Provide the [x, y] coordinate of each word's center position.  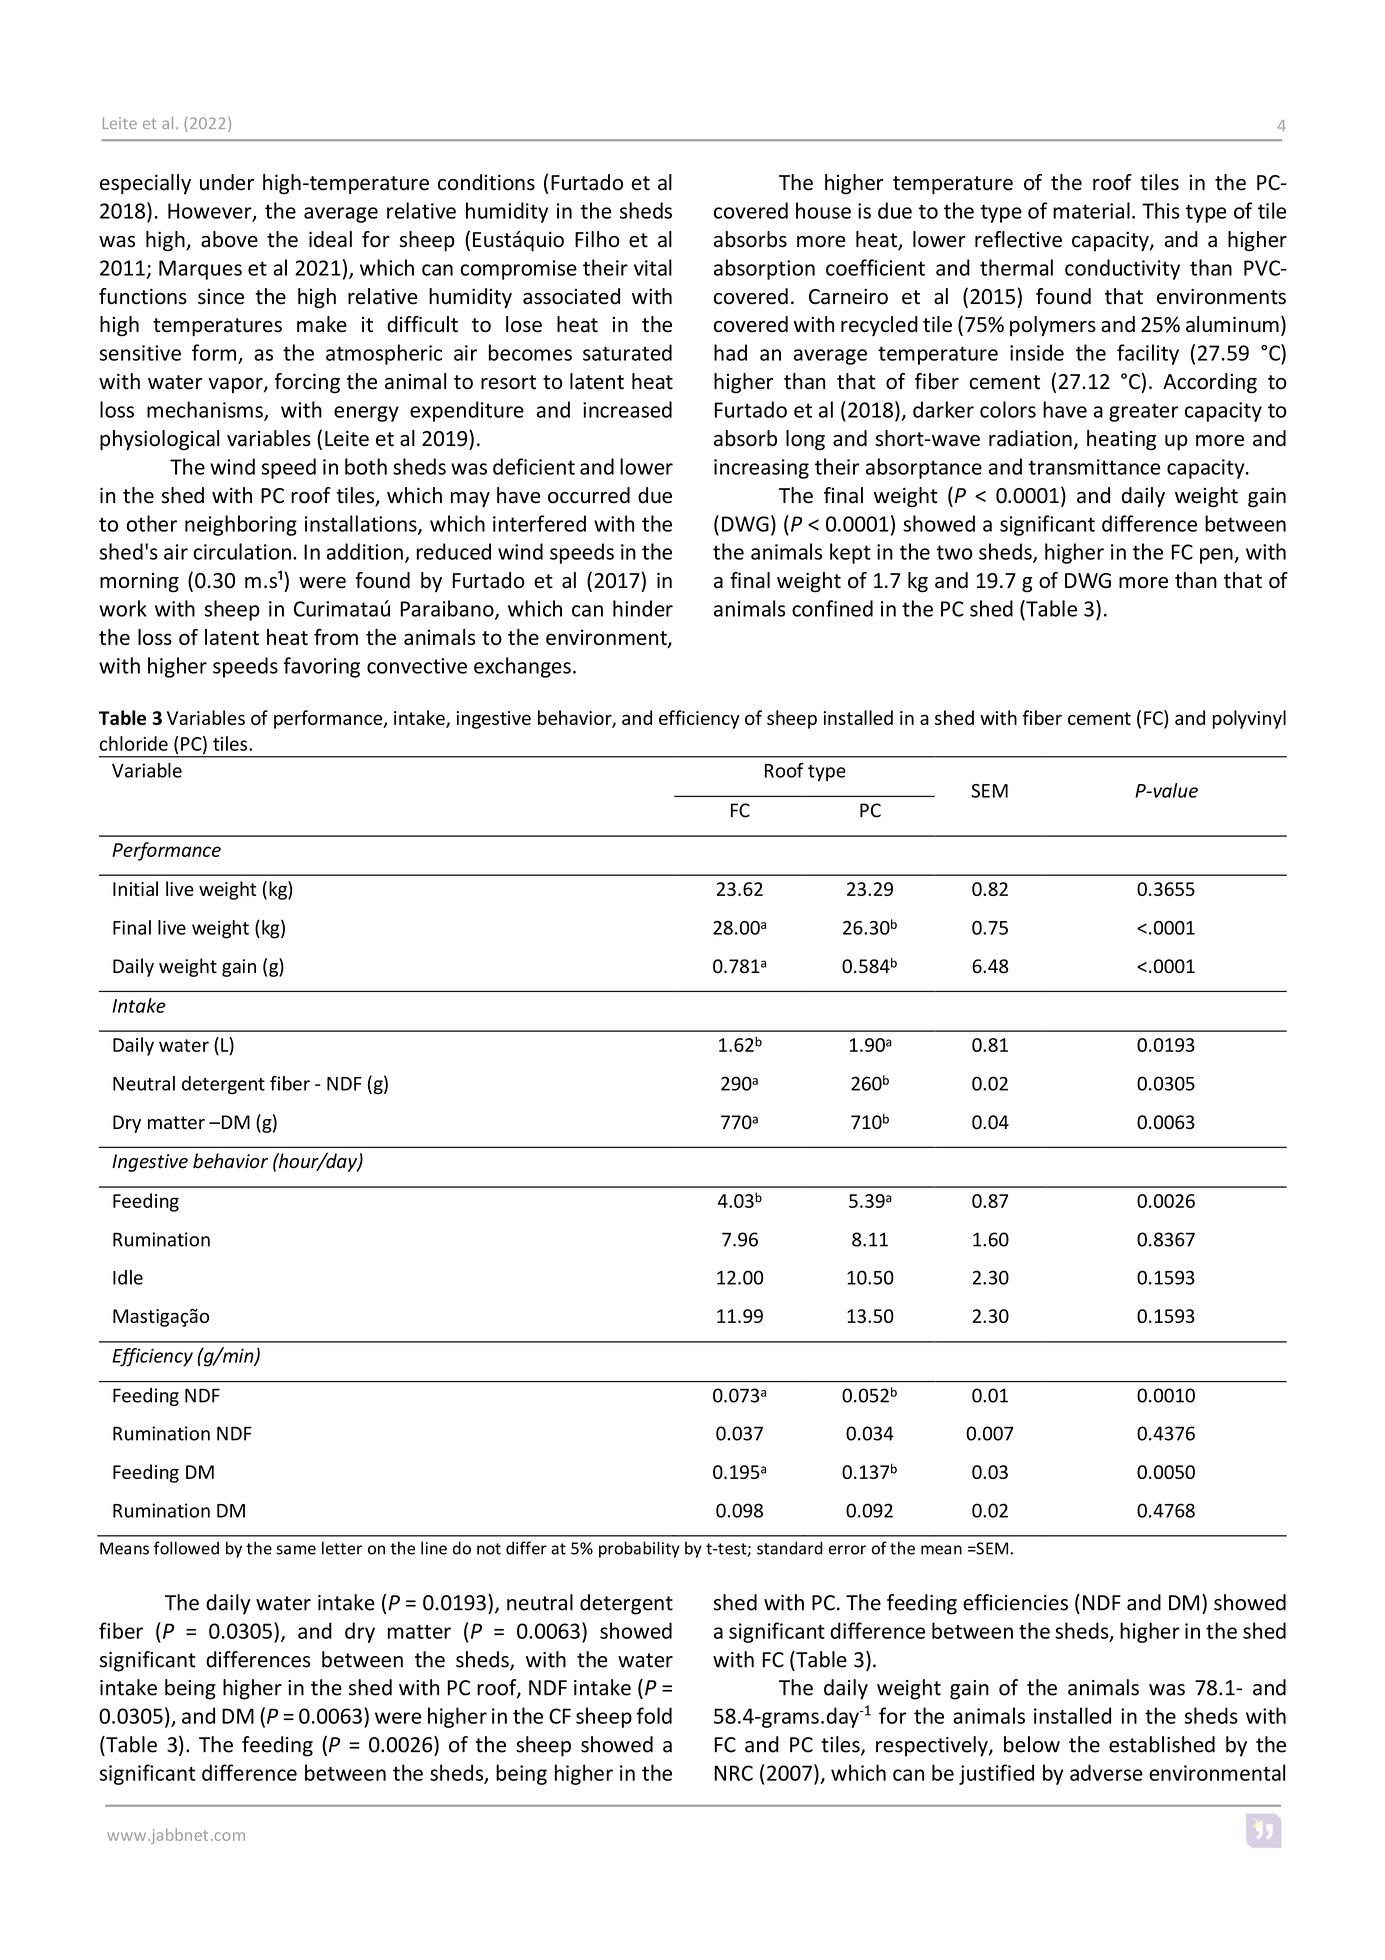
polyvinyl [1249, 719]
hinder [643, 608]
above [229, 239]
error [847, 1550]
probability [639, 1549]
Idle [128, 1277]
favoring [321, 667]
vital [653, 267]
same [296, 1550]
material [1091, 210]
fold [654, 1715]
